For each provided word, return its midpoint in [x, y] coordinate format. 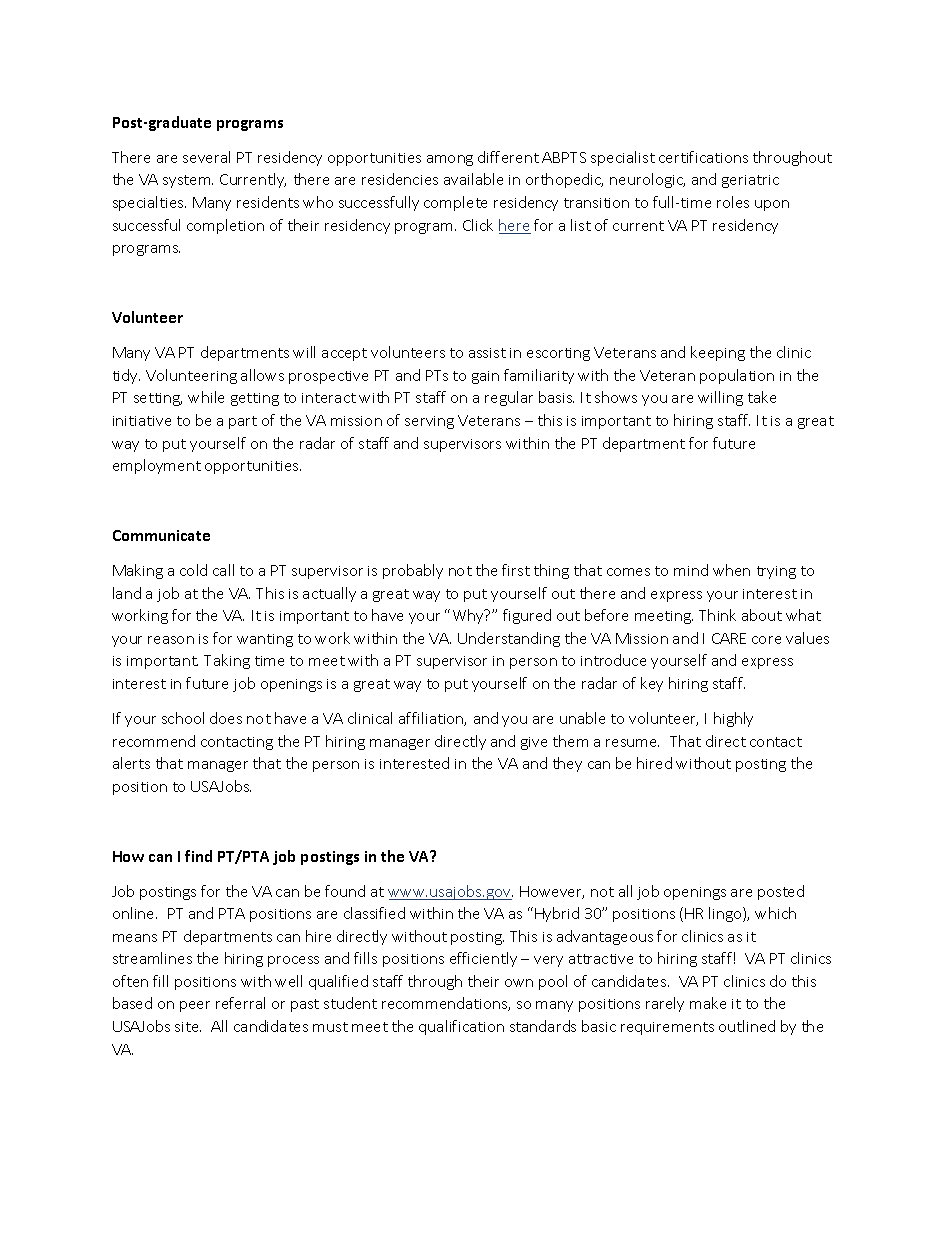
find [198, 856]
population [737, 376]
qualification [461, 1027]
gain [485, 377]
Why [469, 616]
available [473, 179]
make [708, 1003]
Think [717, 615]
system [188, 181]
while [206, 397]
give [534, 743]
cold [193, 570]
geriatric [750, 181]
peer [195, 1006]
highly [733, 719]
